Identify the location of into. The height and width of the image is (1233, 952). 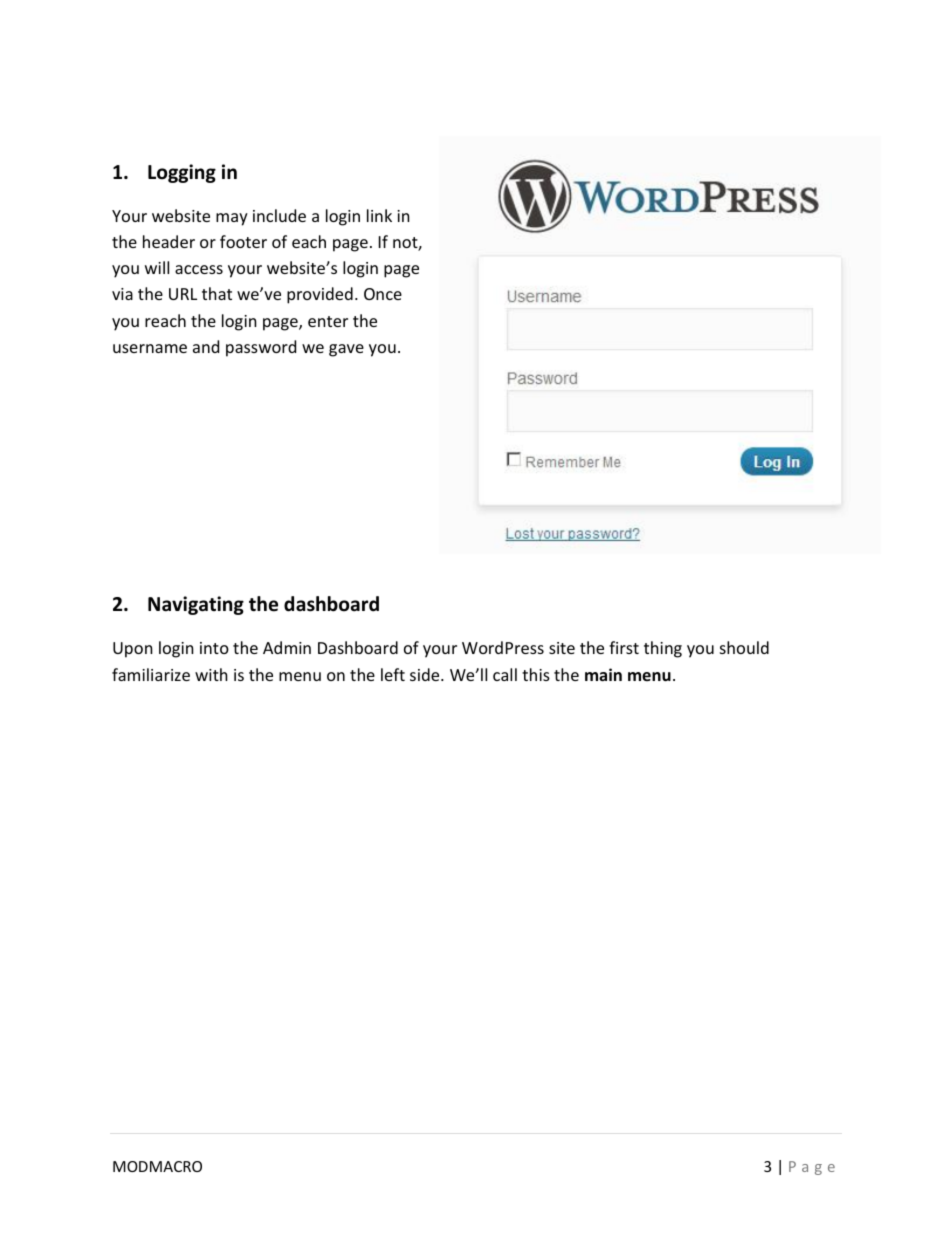
(214, 648).
